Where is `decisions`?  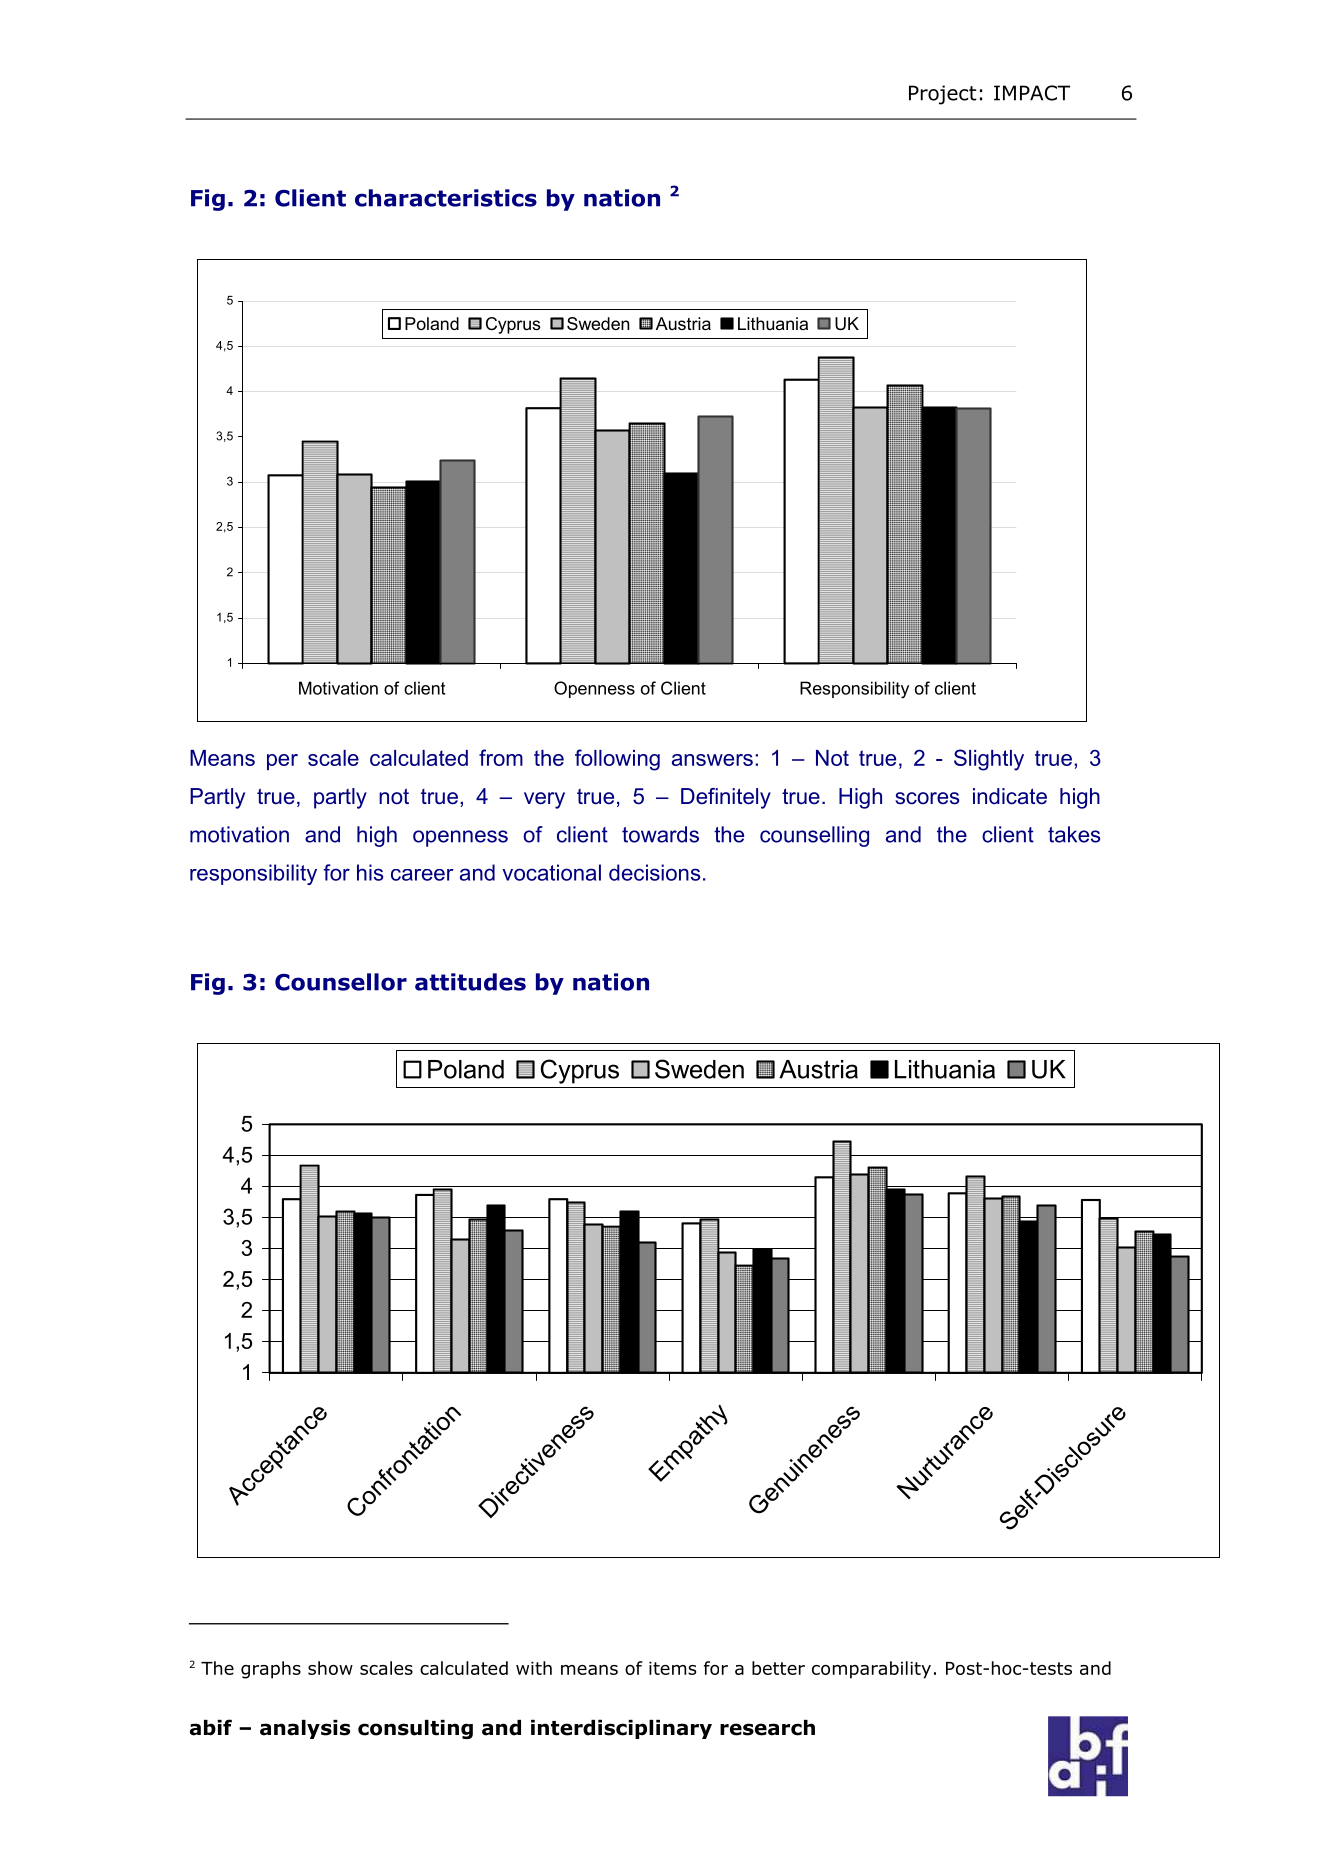
decisions is located at coordinates (654, 872).
